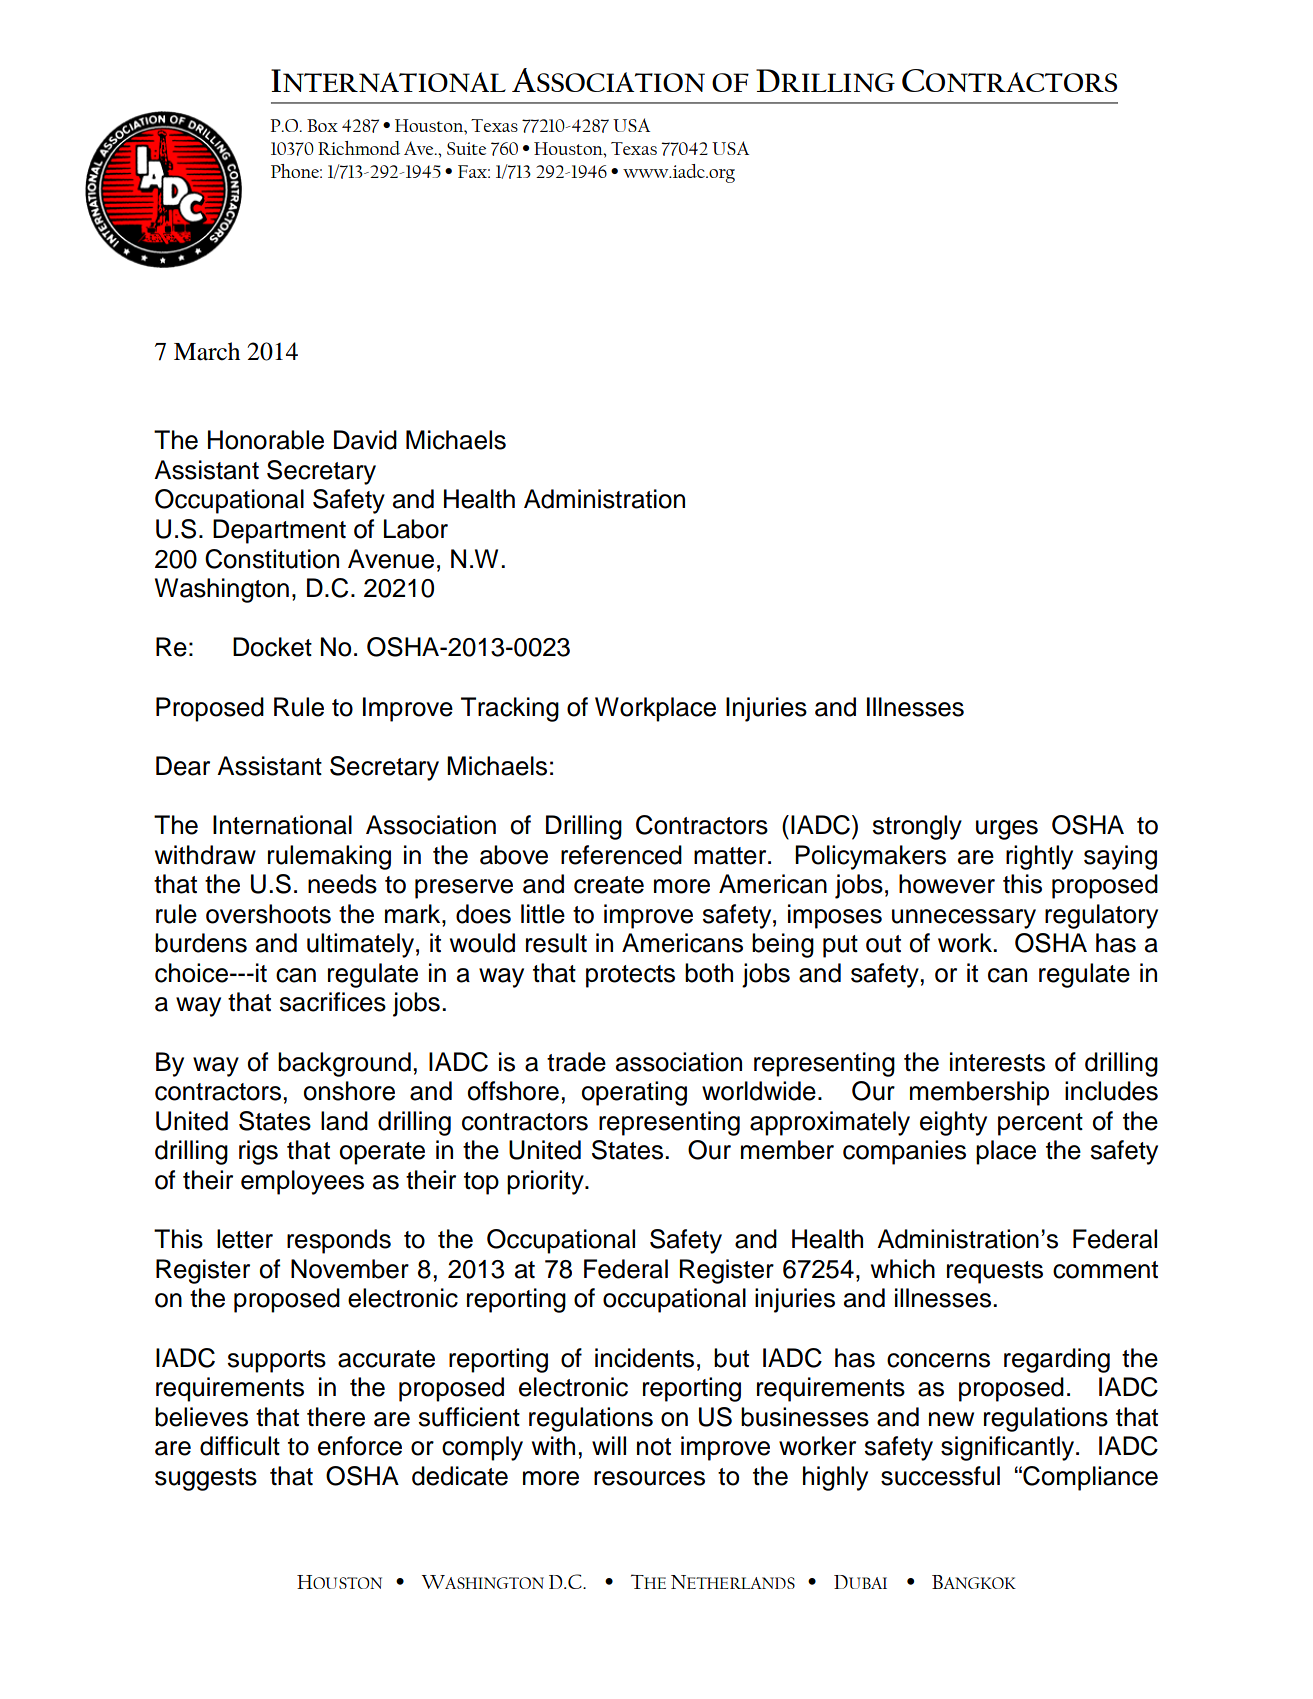 The width and height of the screenshot is (1313, 1699). Describe the element at coordinates (654, 1447) in the screenshot. I see `not` at that location.
